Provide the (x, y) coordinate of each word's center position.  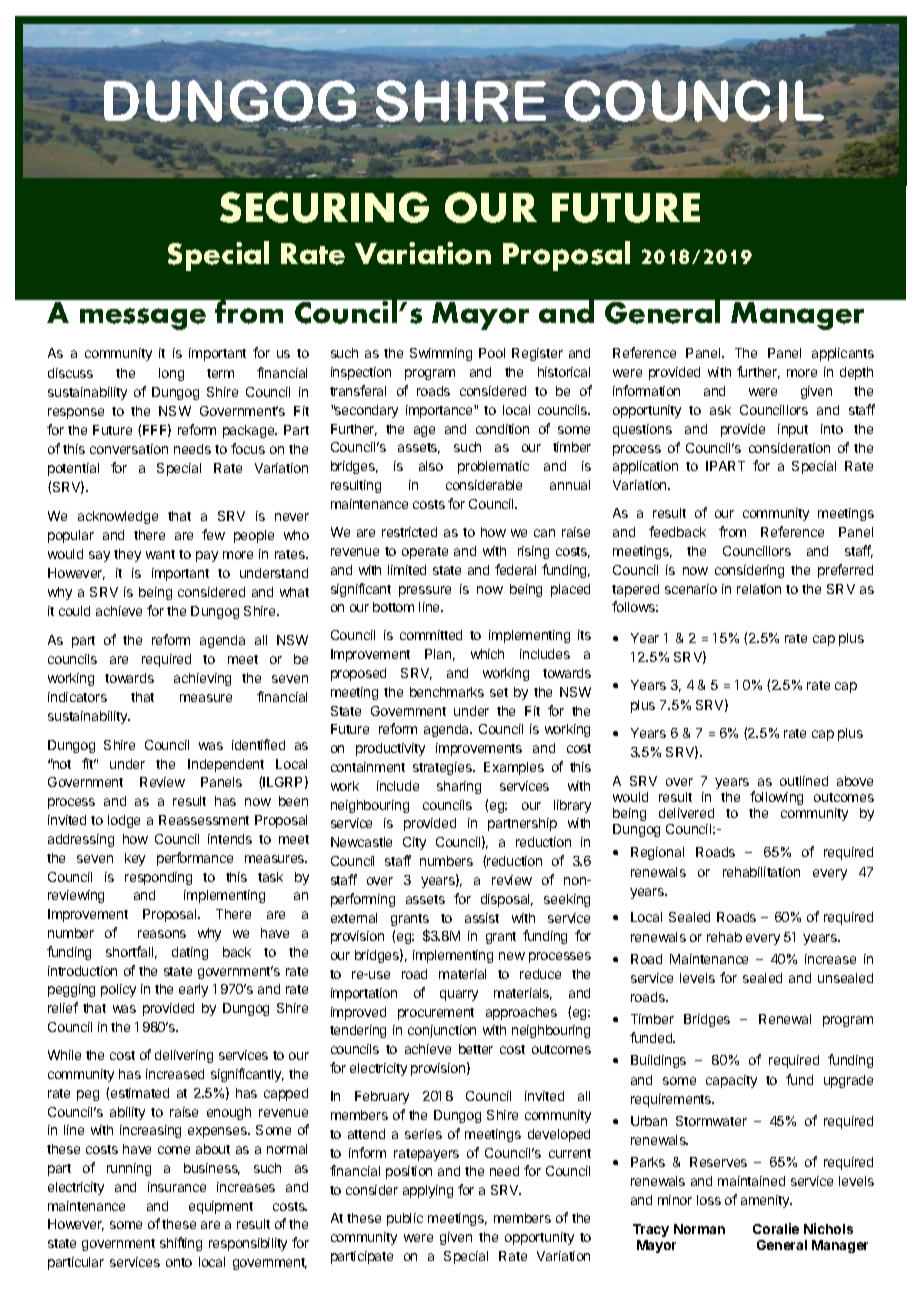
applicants (843, 354)
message (143, 319)
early (193, 990)
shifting (181, 1244)
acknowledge (118, 517)
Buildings (658, 1061)
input (793, 430)
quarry (459, 995)
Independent (226, 765)
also (431, 466)
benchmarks (447, 692)
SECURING (324, 207)
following (776, 798)
